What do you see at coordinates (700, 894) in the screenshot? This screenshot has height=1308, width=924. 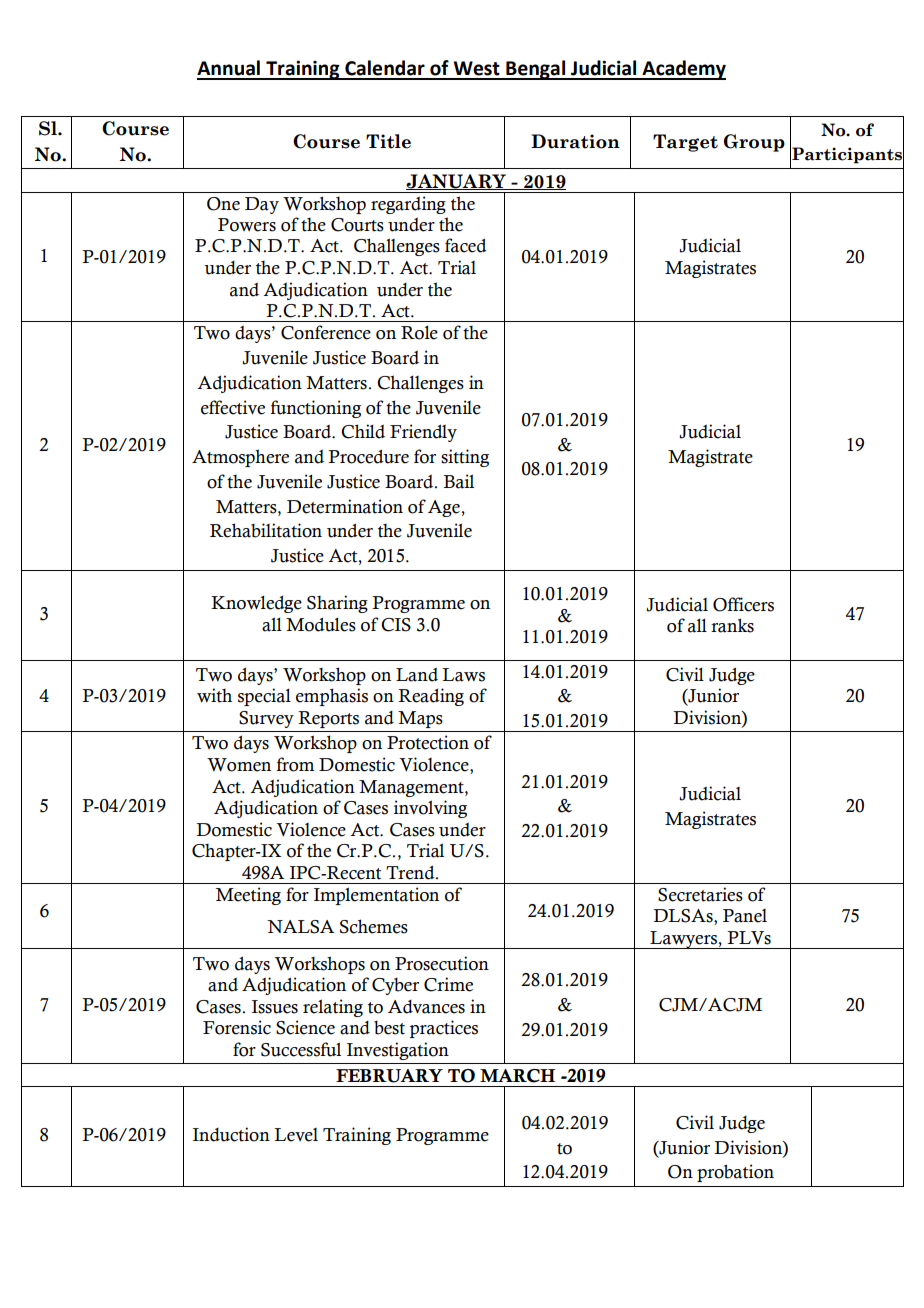 I see `Secretaries` at bounding box center [700, 894].
